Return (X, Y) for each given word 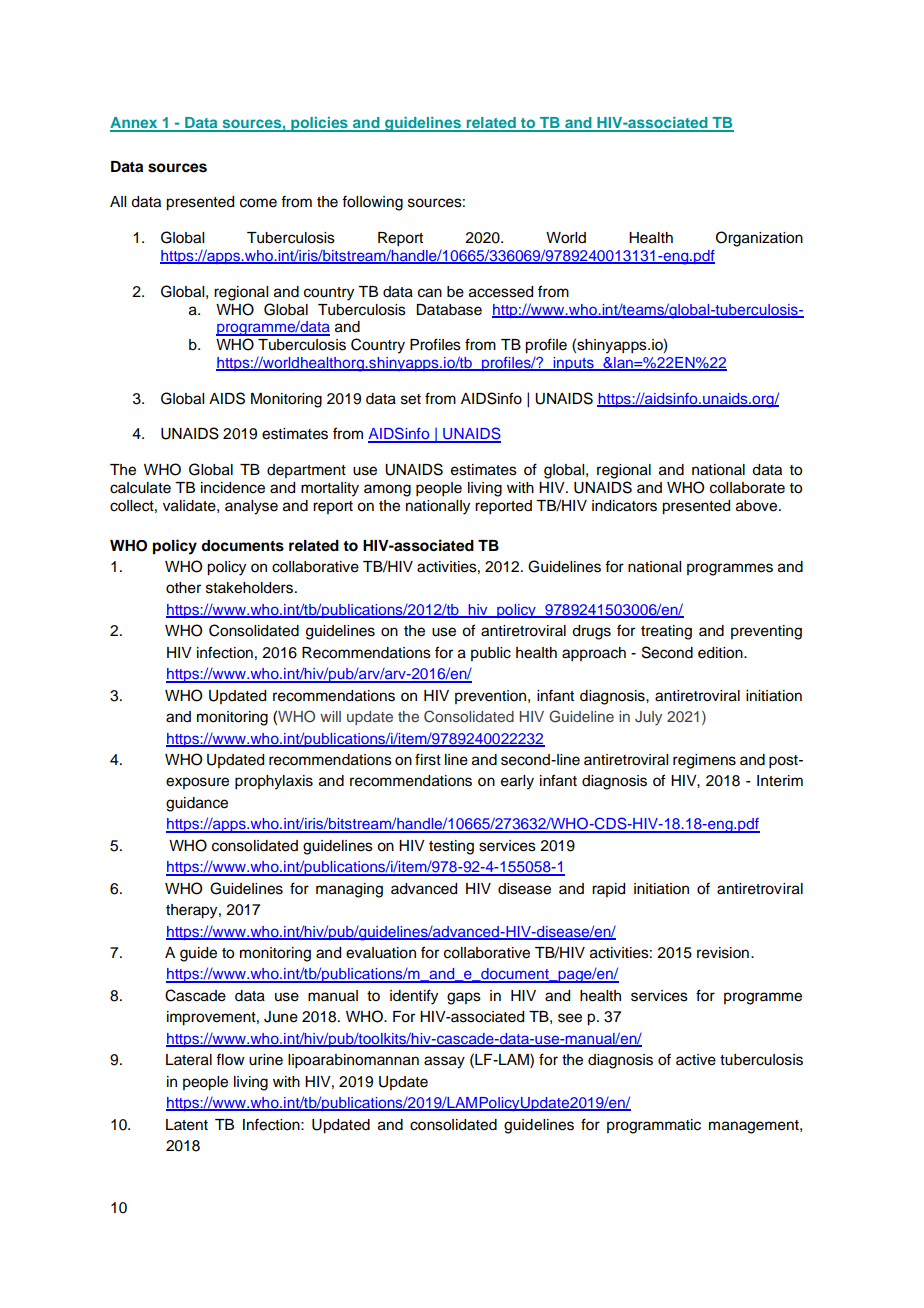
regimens (704, 761)
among (387, 490)
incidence (233, 488)
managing (349, 890)
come (258, 203)
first (428, 759)
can (430, 293)
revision (723, 953)
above (758, 506)
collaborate (747, 488)
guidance (197, 804)
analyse (251, 507)
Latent (187, 1125)
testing (451, 847)
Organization (759, 239)
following (372, 203)
